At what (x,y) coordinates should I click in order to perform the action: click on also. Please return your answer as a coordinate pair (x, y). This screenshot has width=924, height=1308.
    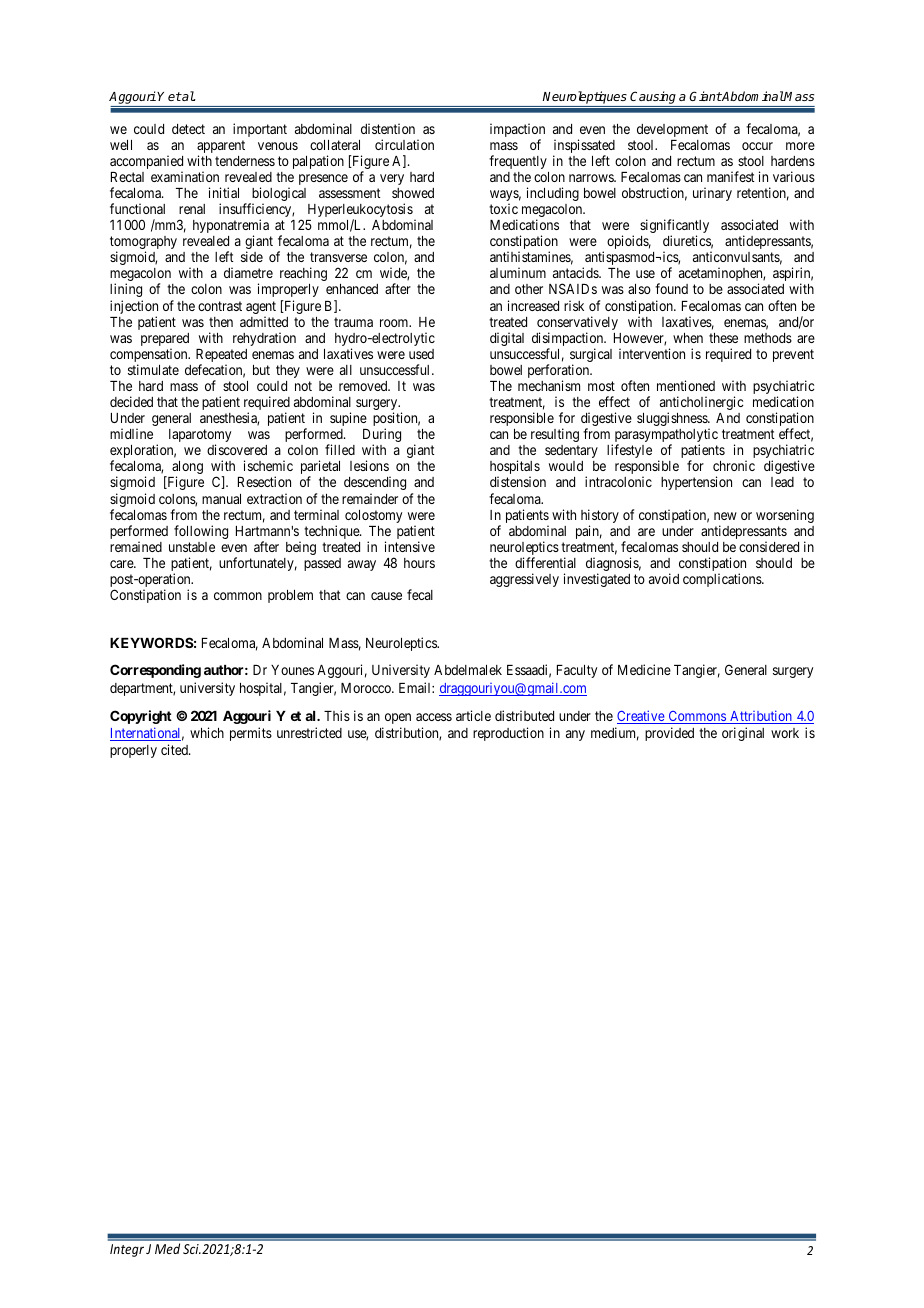
    Looking at the image, I should click on (639, 289).
